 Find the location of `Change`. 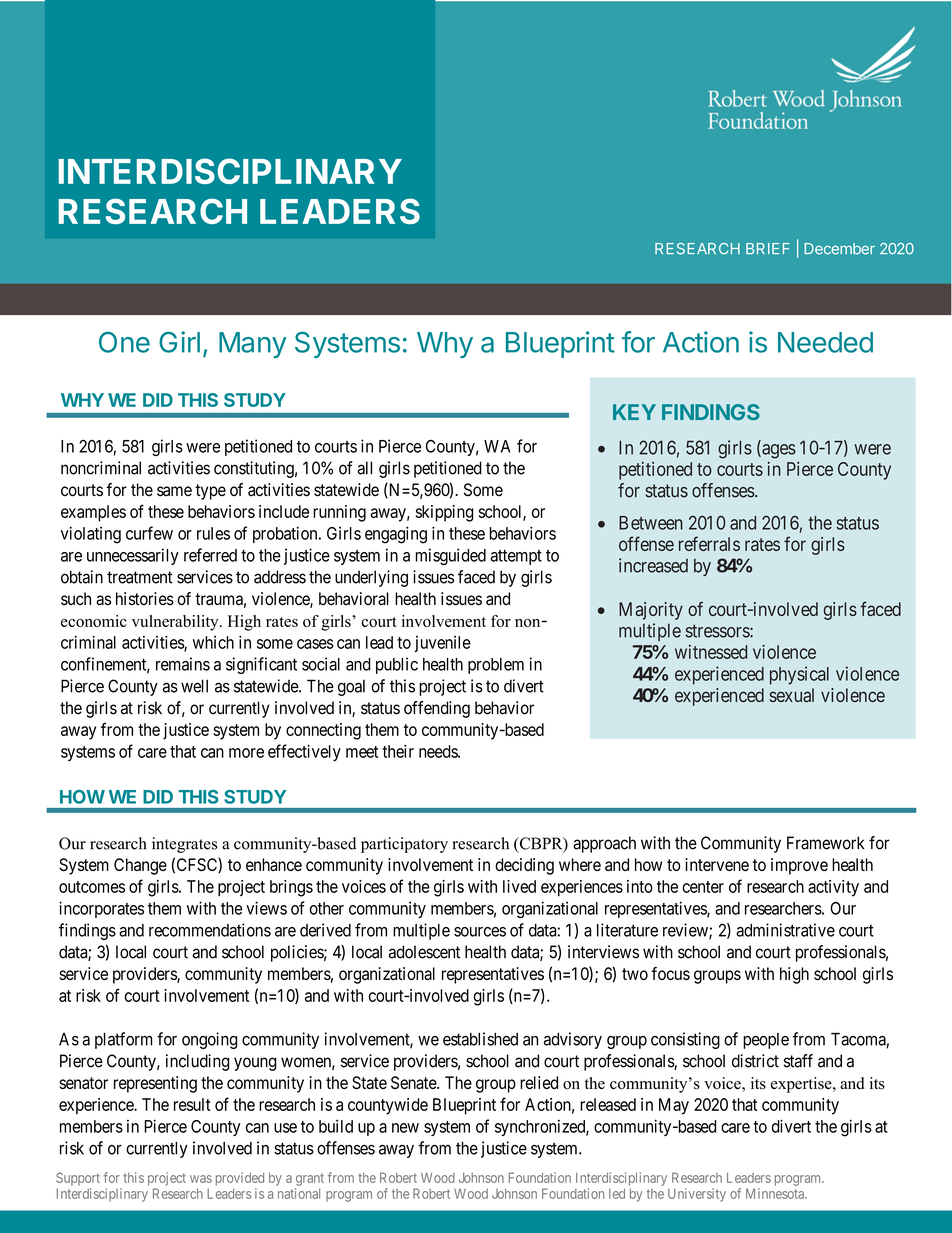

Change is located at coordinates (140, 866).
